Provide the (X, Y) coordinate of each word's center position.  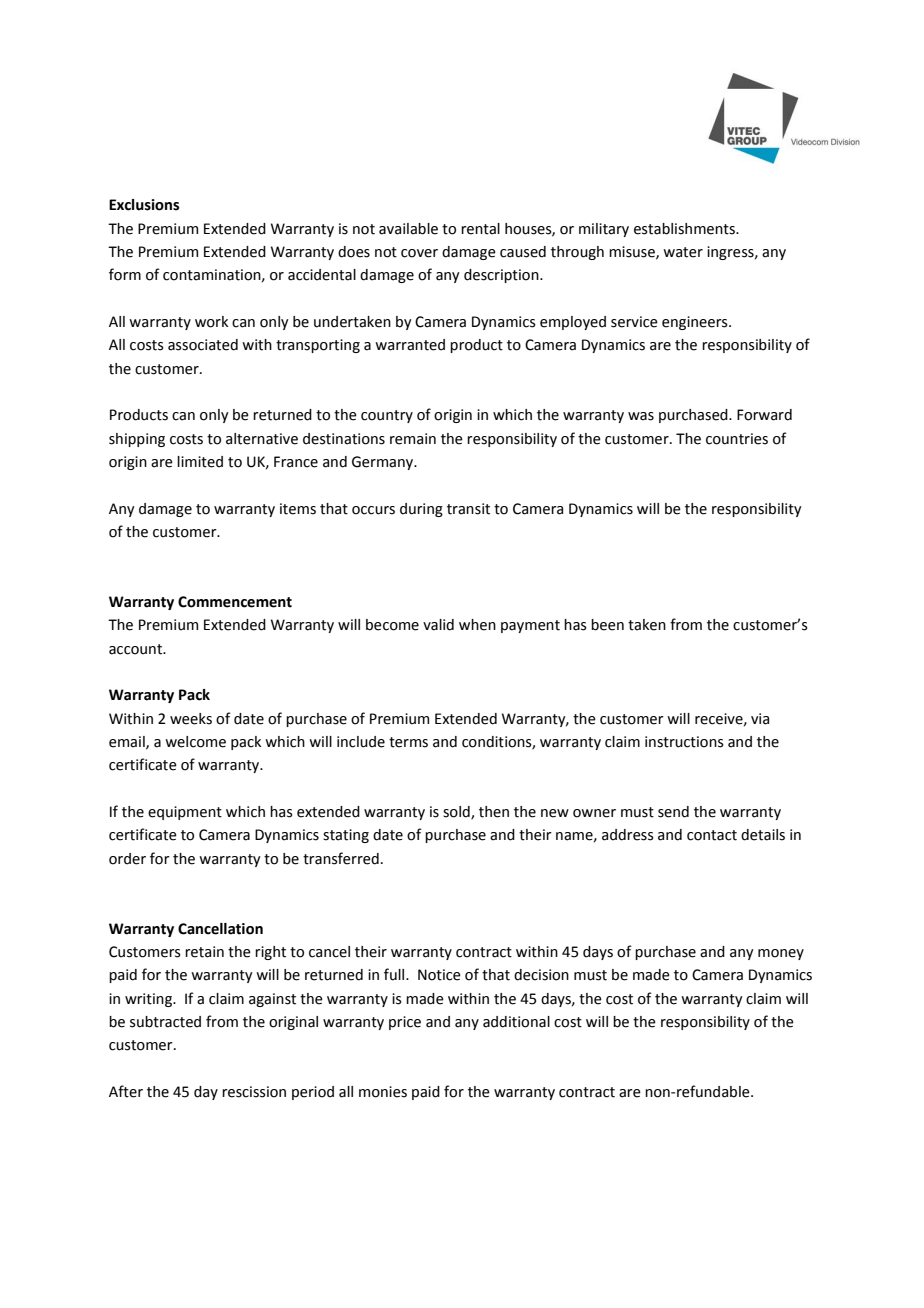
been (607, 625)
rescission (254, 1092)
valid (438, 625)
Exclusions (144, 205)
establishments (685, 229)
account (137, 649)
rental (480, 229)
